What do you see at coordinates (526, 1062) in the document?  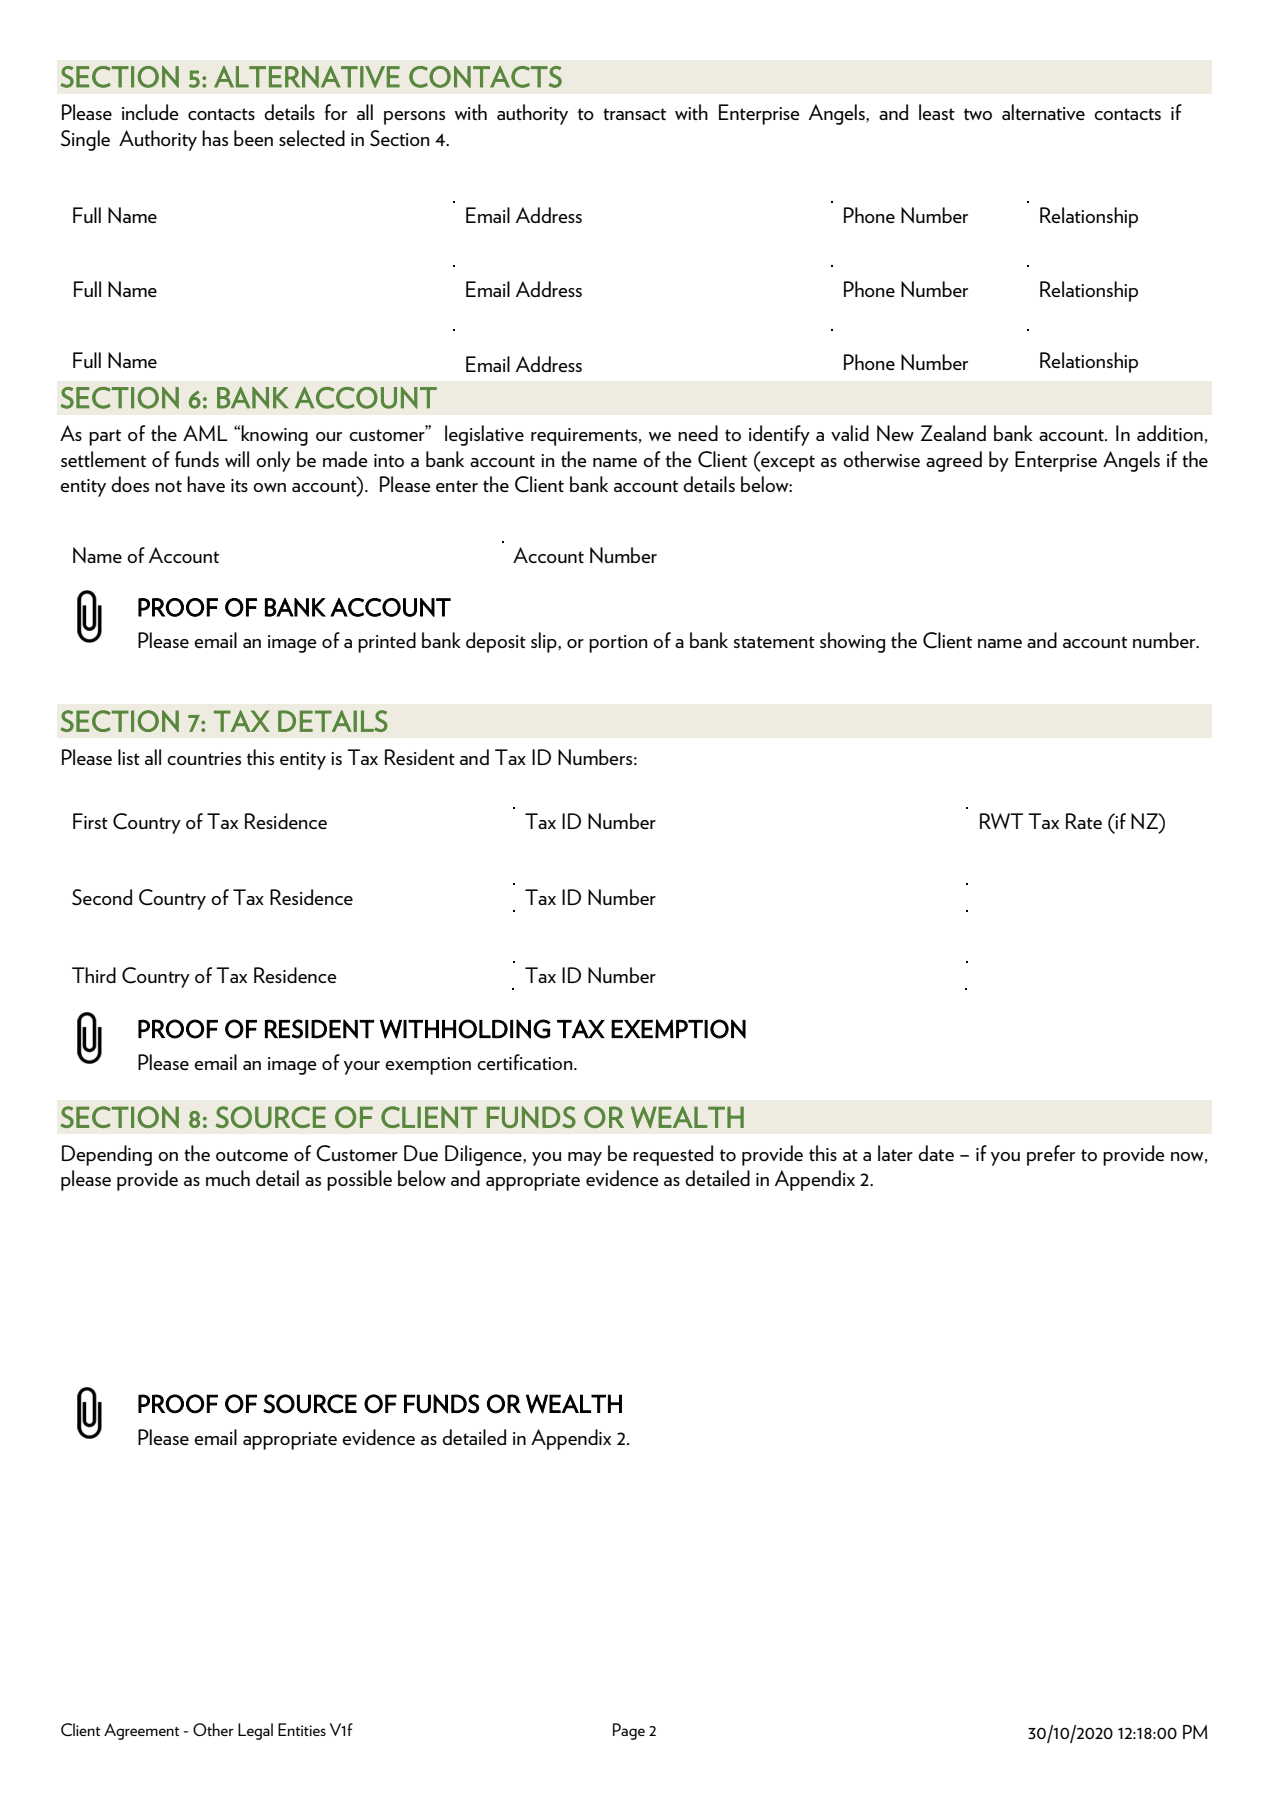 I see `certification` at bounding box center [526, 1062].
